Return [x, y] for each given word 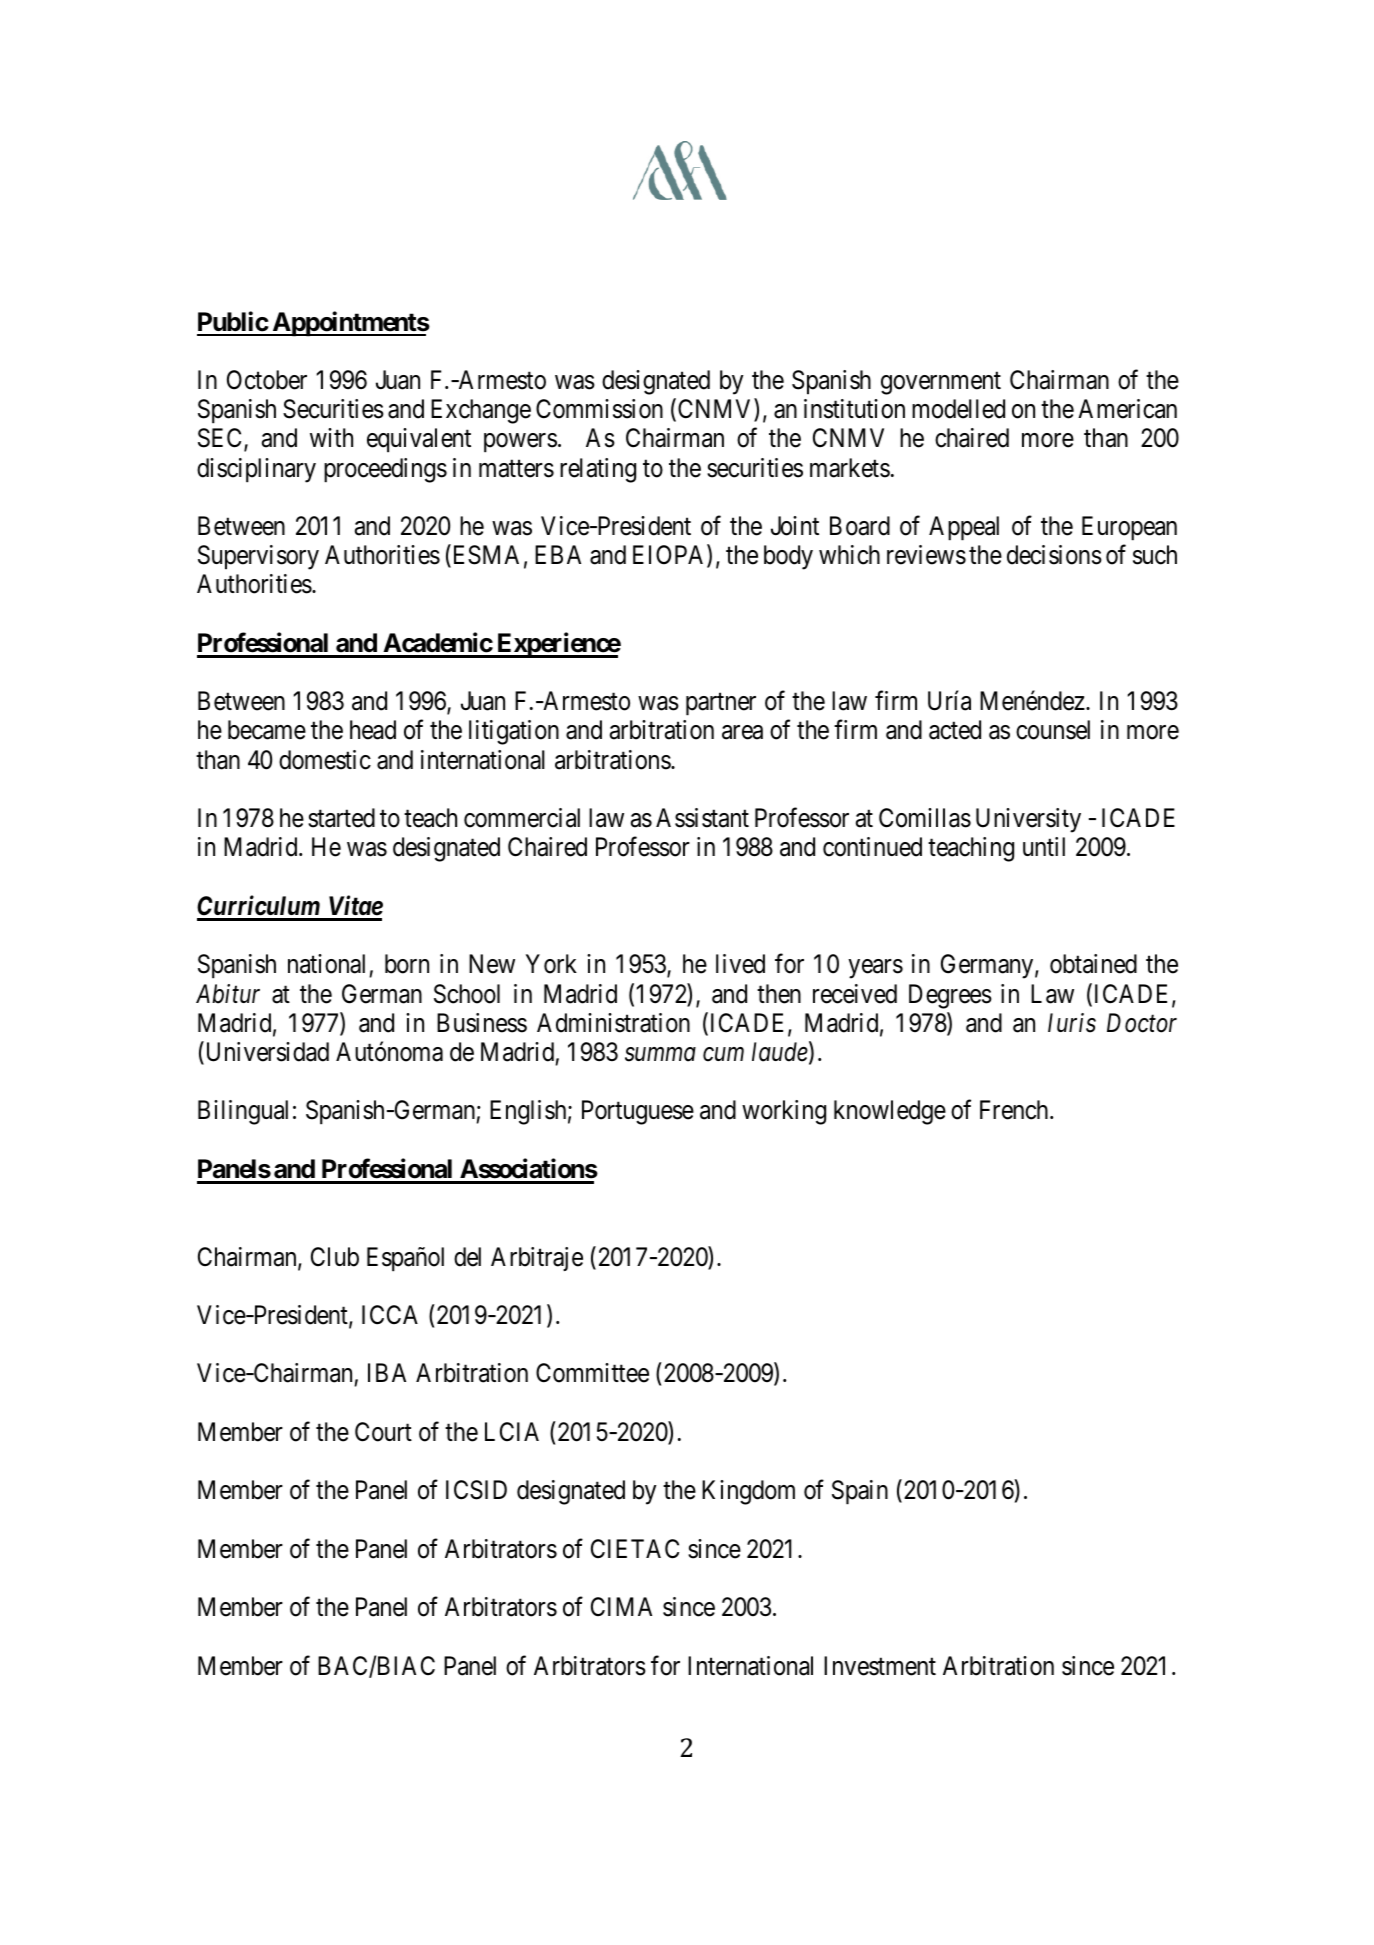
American [1127, 409]
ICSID [476, 1490]
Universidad [266, 1053]
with [331, 437]
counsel [1053, 730]
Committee [592, 1373]
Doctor [1142, 1023]
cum [723, 1055]
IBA [387, 1372]
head [373, 730]
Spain [860, 1492]
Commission [599, 409]
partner [721, 705]
